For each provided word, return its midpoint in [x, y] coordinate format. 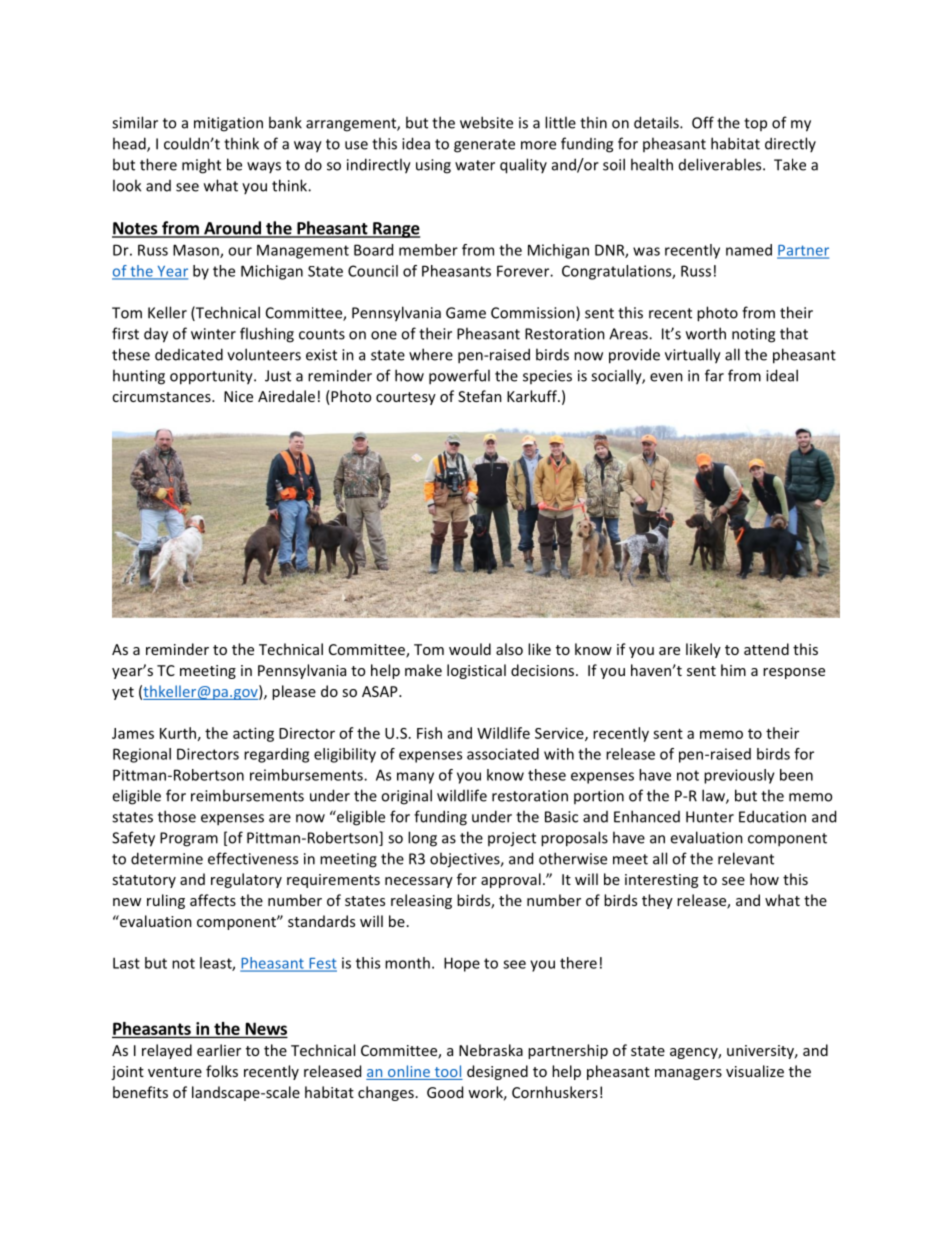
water [475, 165]
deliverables [721, 164]
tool [447, 1072]
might [201, 166]
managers [688, 1074]
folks [222, 1071]
